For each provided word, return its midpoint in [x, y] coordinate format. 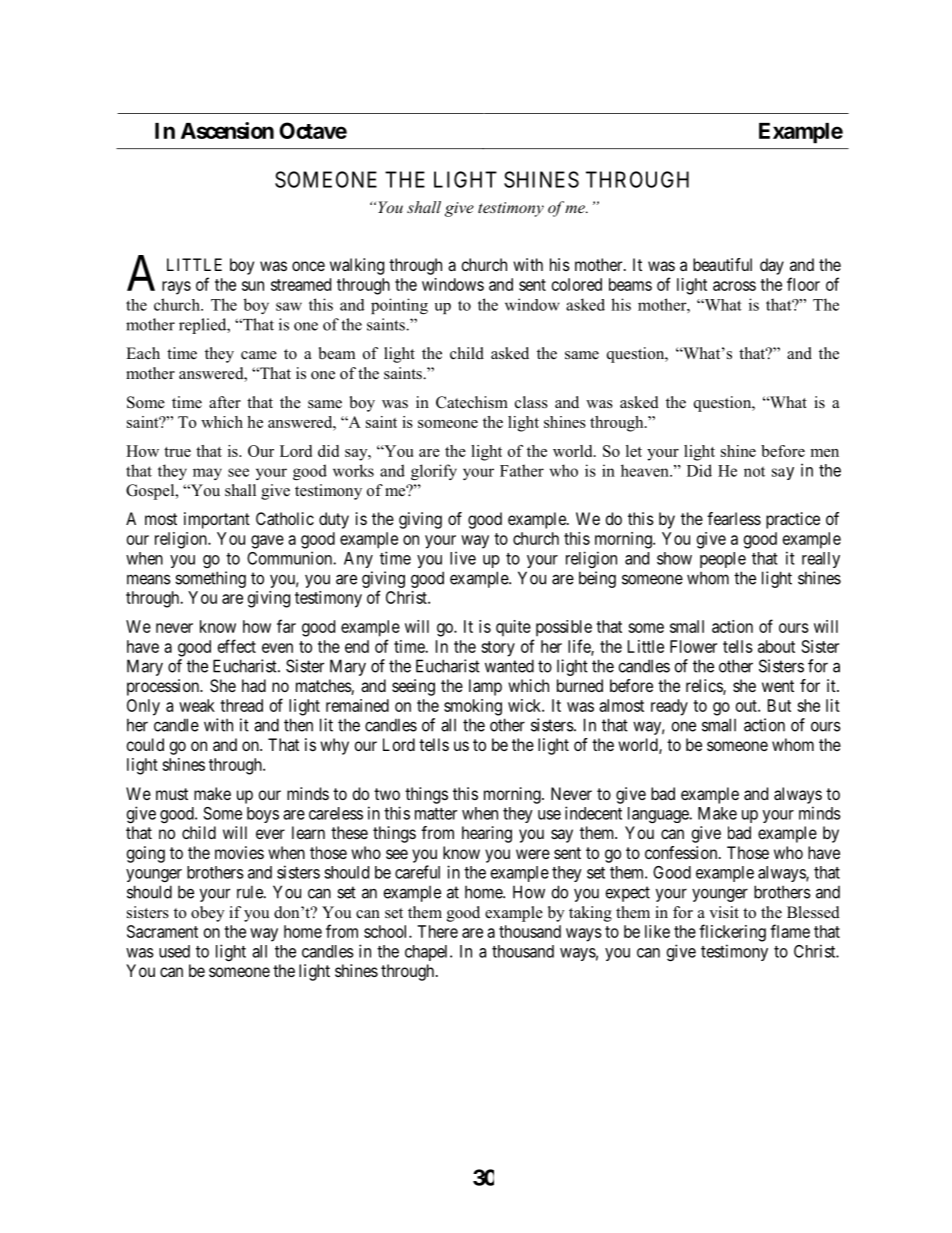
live [463, 558]
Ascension [227, 130]
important [217, 520]
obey [207, 914]
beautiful [722, 264]
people [723, 560]
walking [357, 266]
